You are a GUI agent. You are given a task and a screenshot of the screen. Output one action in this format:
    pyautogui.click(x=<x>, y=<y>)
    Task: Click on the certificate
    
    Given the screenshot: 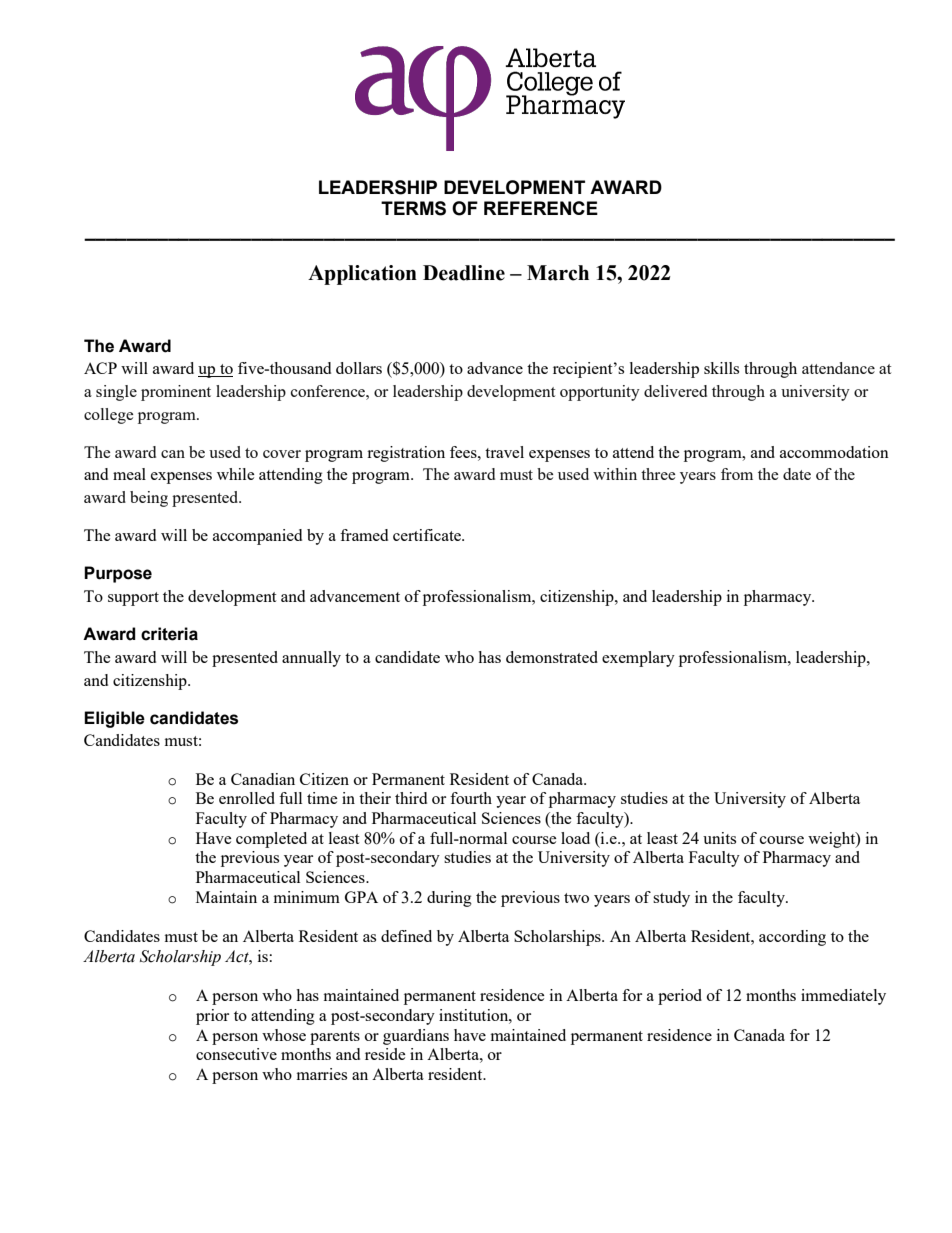 What is the action you would take?
    pyautogui.click(x=428, y=535)
